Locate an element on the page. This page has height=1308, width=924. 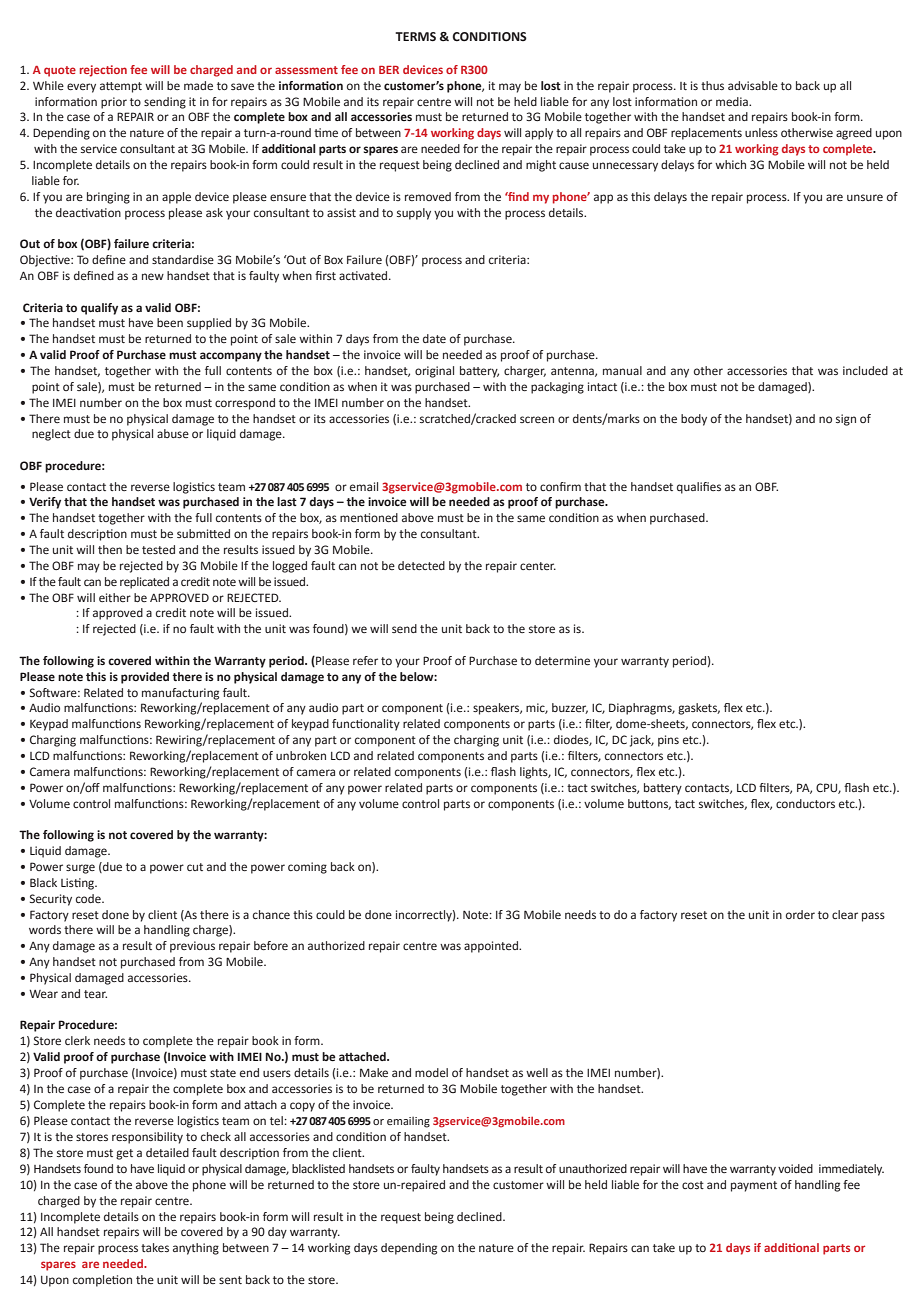
abuse is located at coordinates (173, 433).
